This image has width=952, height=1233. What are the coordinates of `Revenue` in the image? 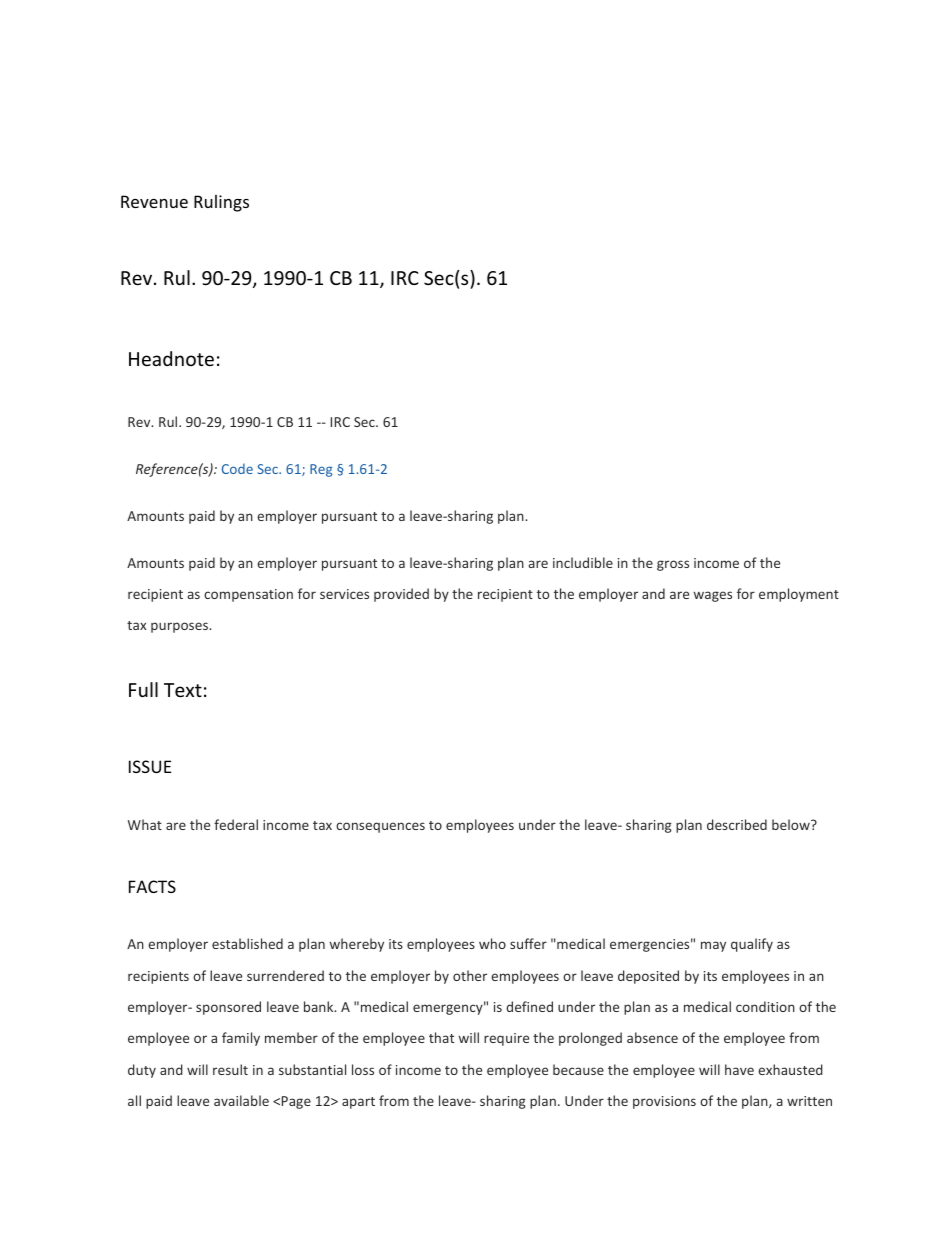 It's located at (154, 201).
